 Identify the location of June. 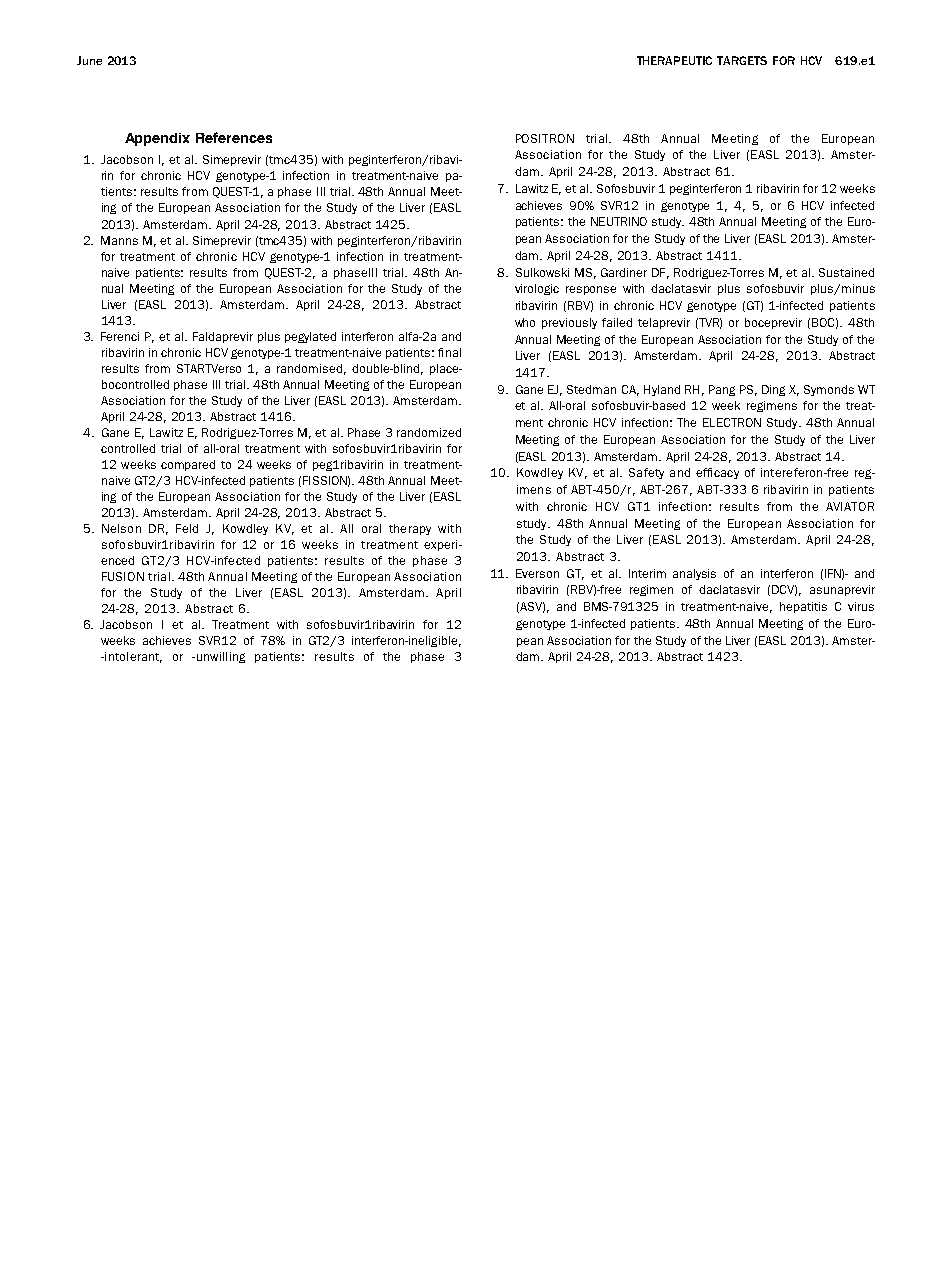
(89, 60).
